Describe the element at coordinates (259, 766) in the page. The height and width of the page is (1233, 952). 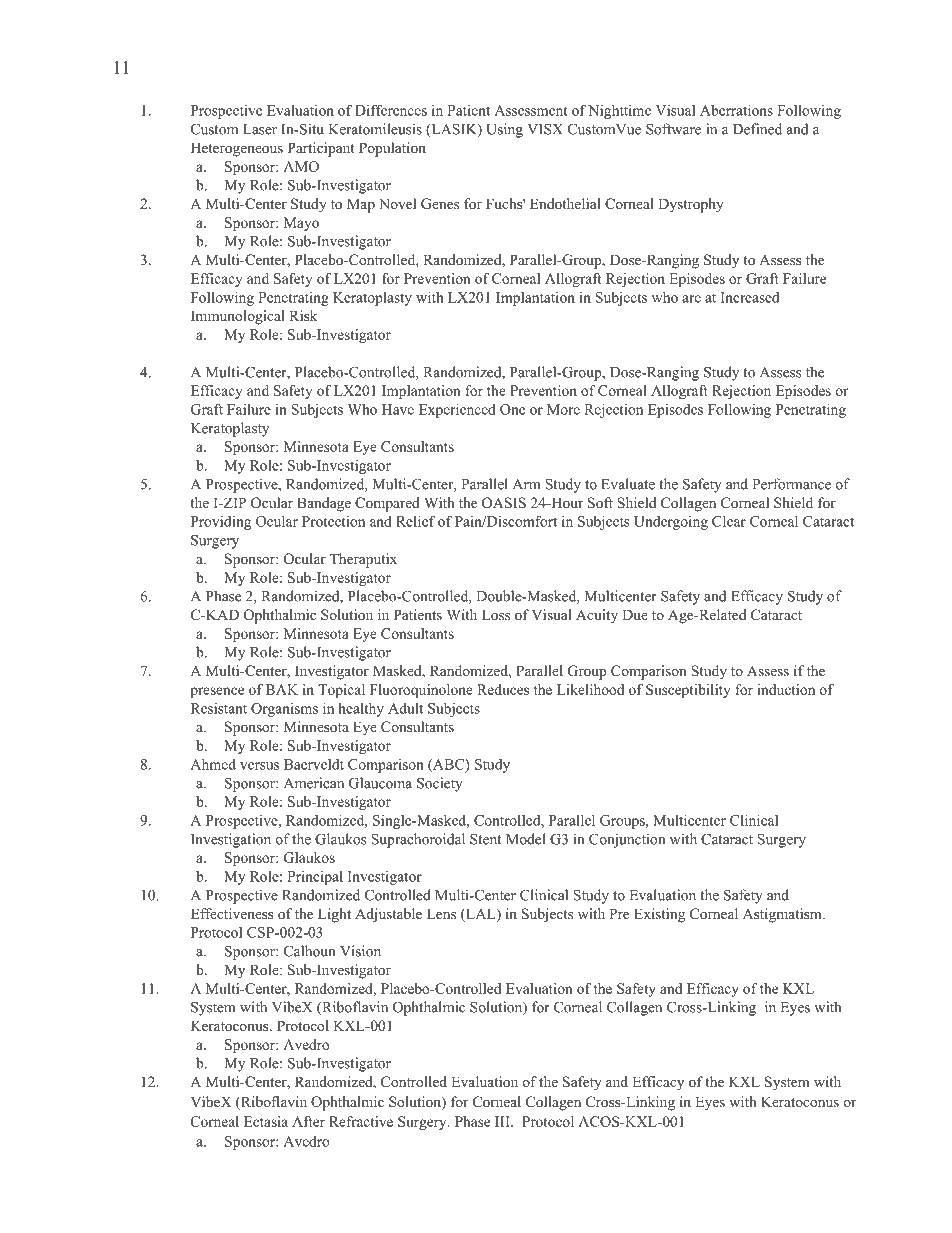
I see `versus` at that location.
